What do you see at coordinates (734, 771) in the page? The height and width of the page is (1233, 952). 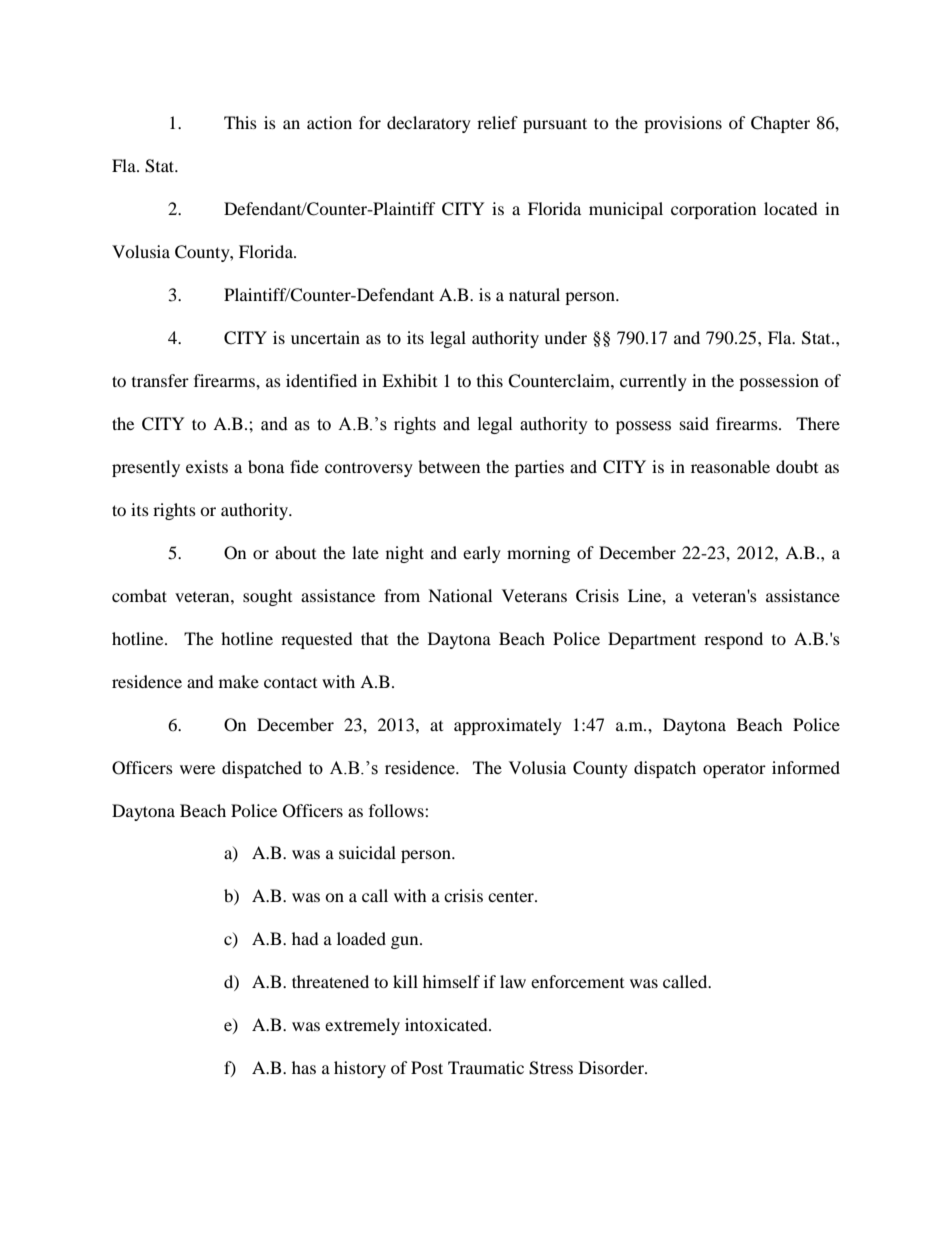 I see `operator` at bounding box center [734, 771].
